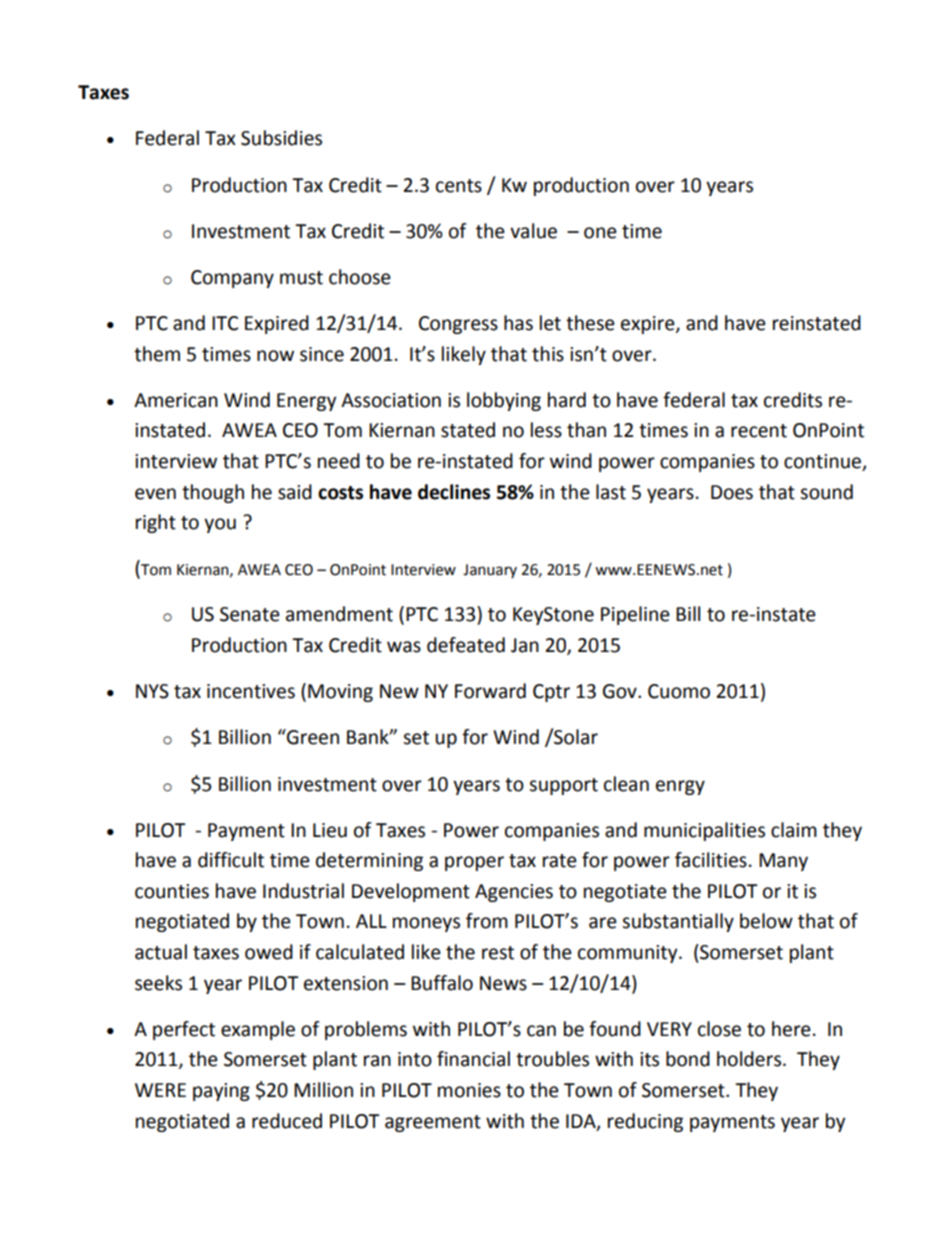  What do you see at coordinates (732, 492) in the page?
I see `Does` at bounding box center [732, 492].
